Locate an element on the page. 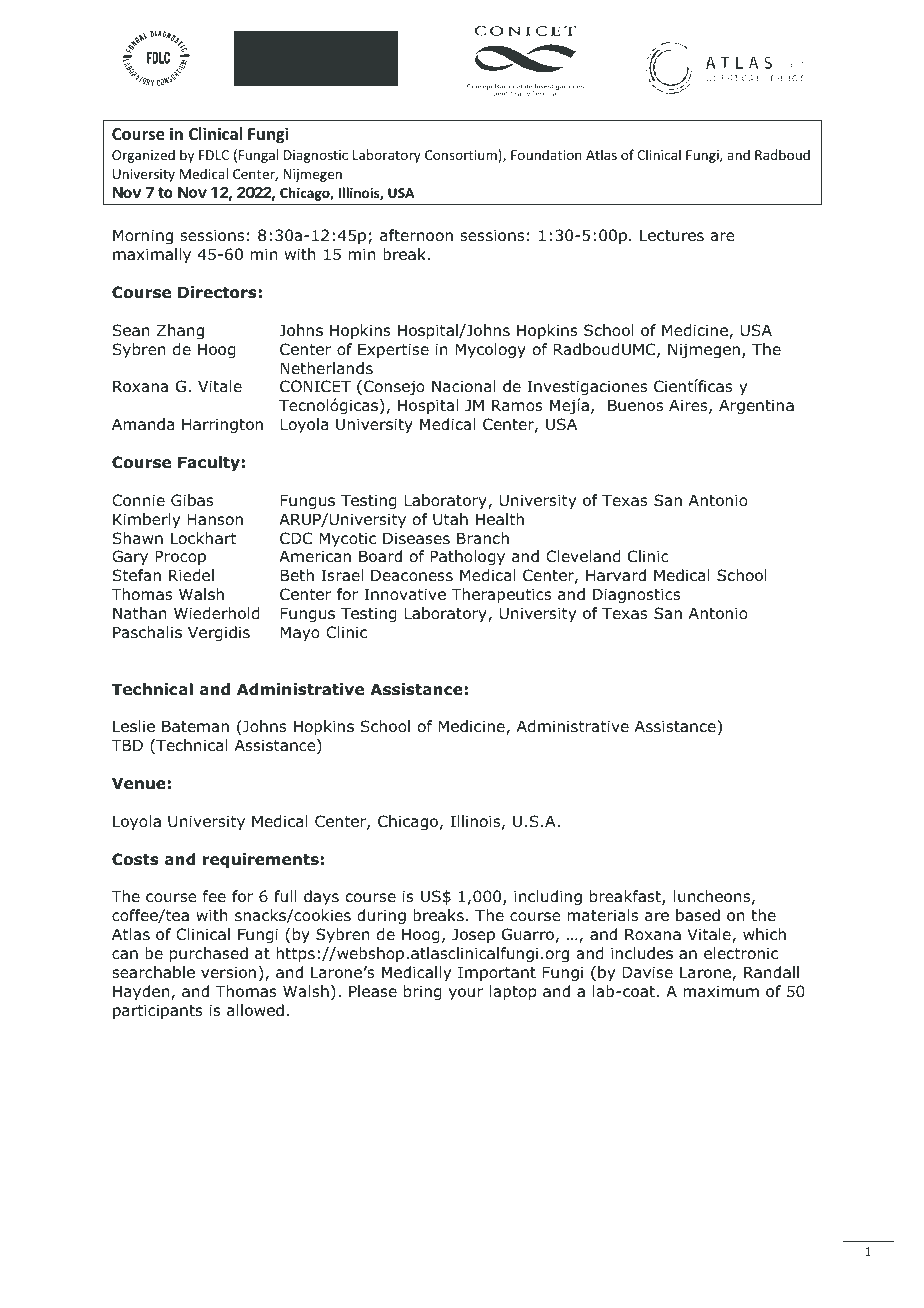  including is located at coordinates (548, 897).
